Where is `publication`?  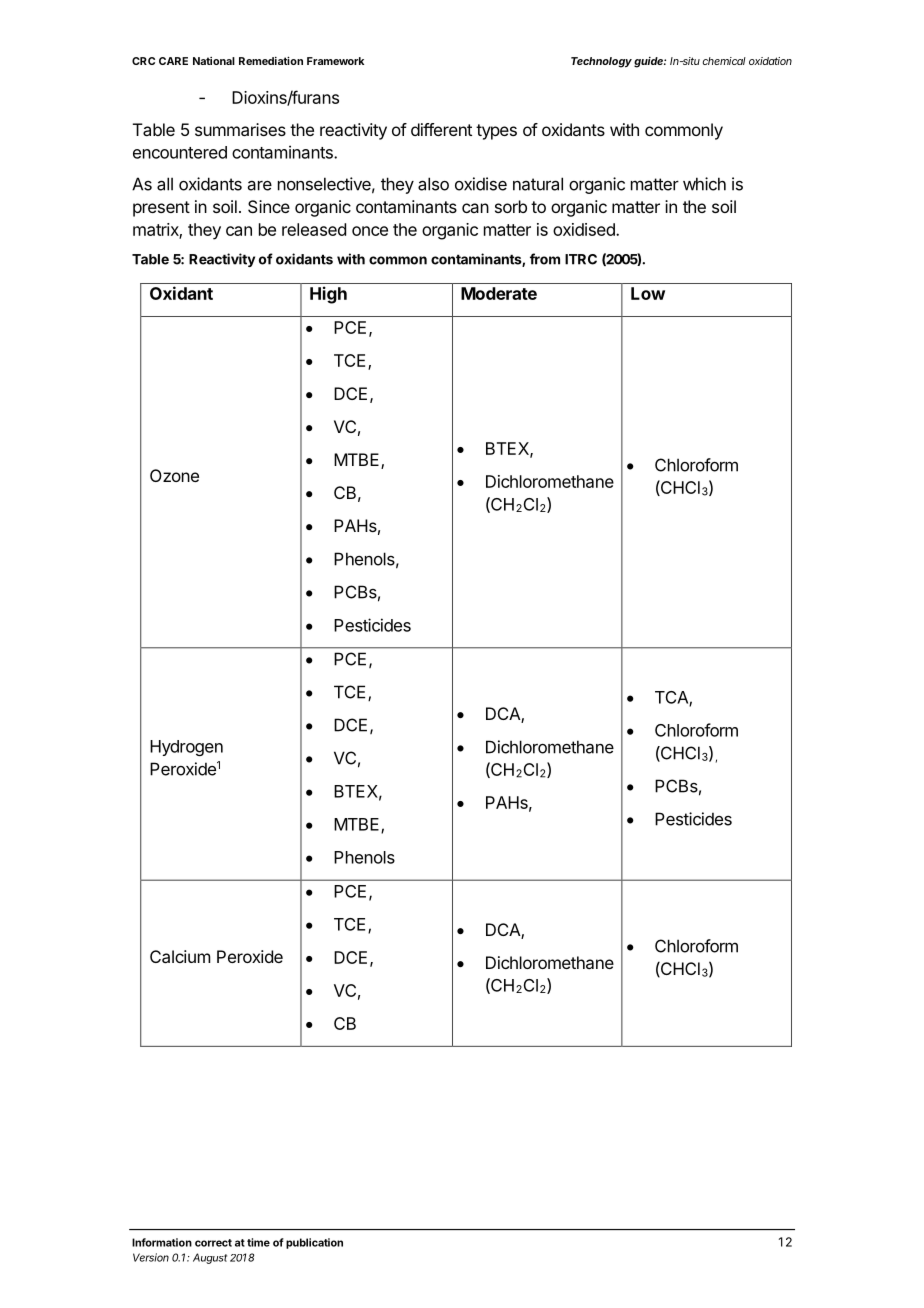
publication is located at coordinates (314, 1243).
